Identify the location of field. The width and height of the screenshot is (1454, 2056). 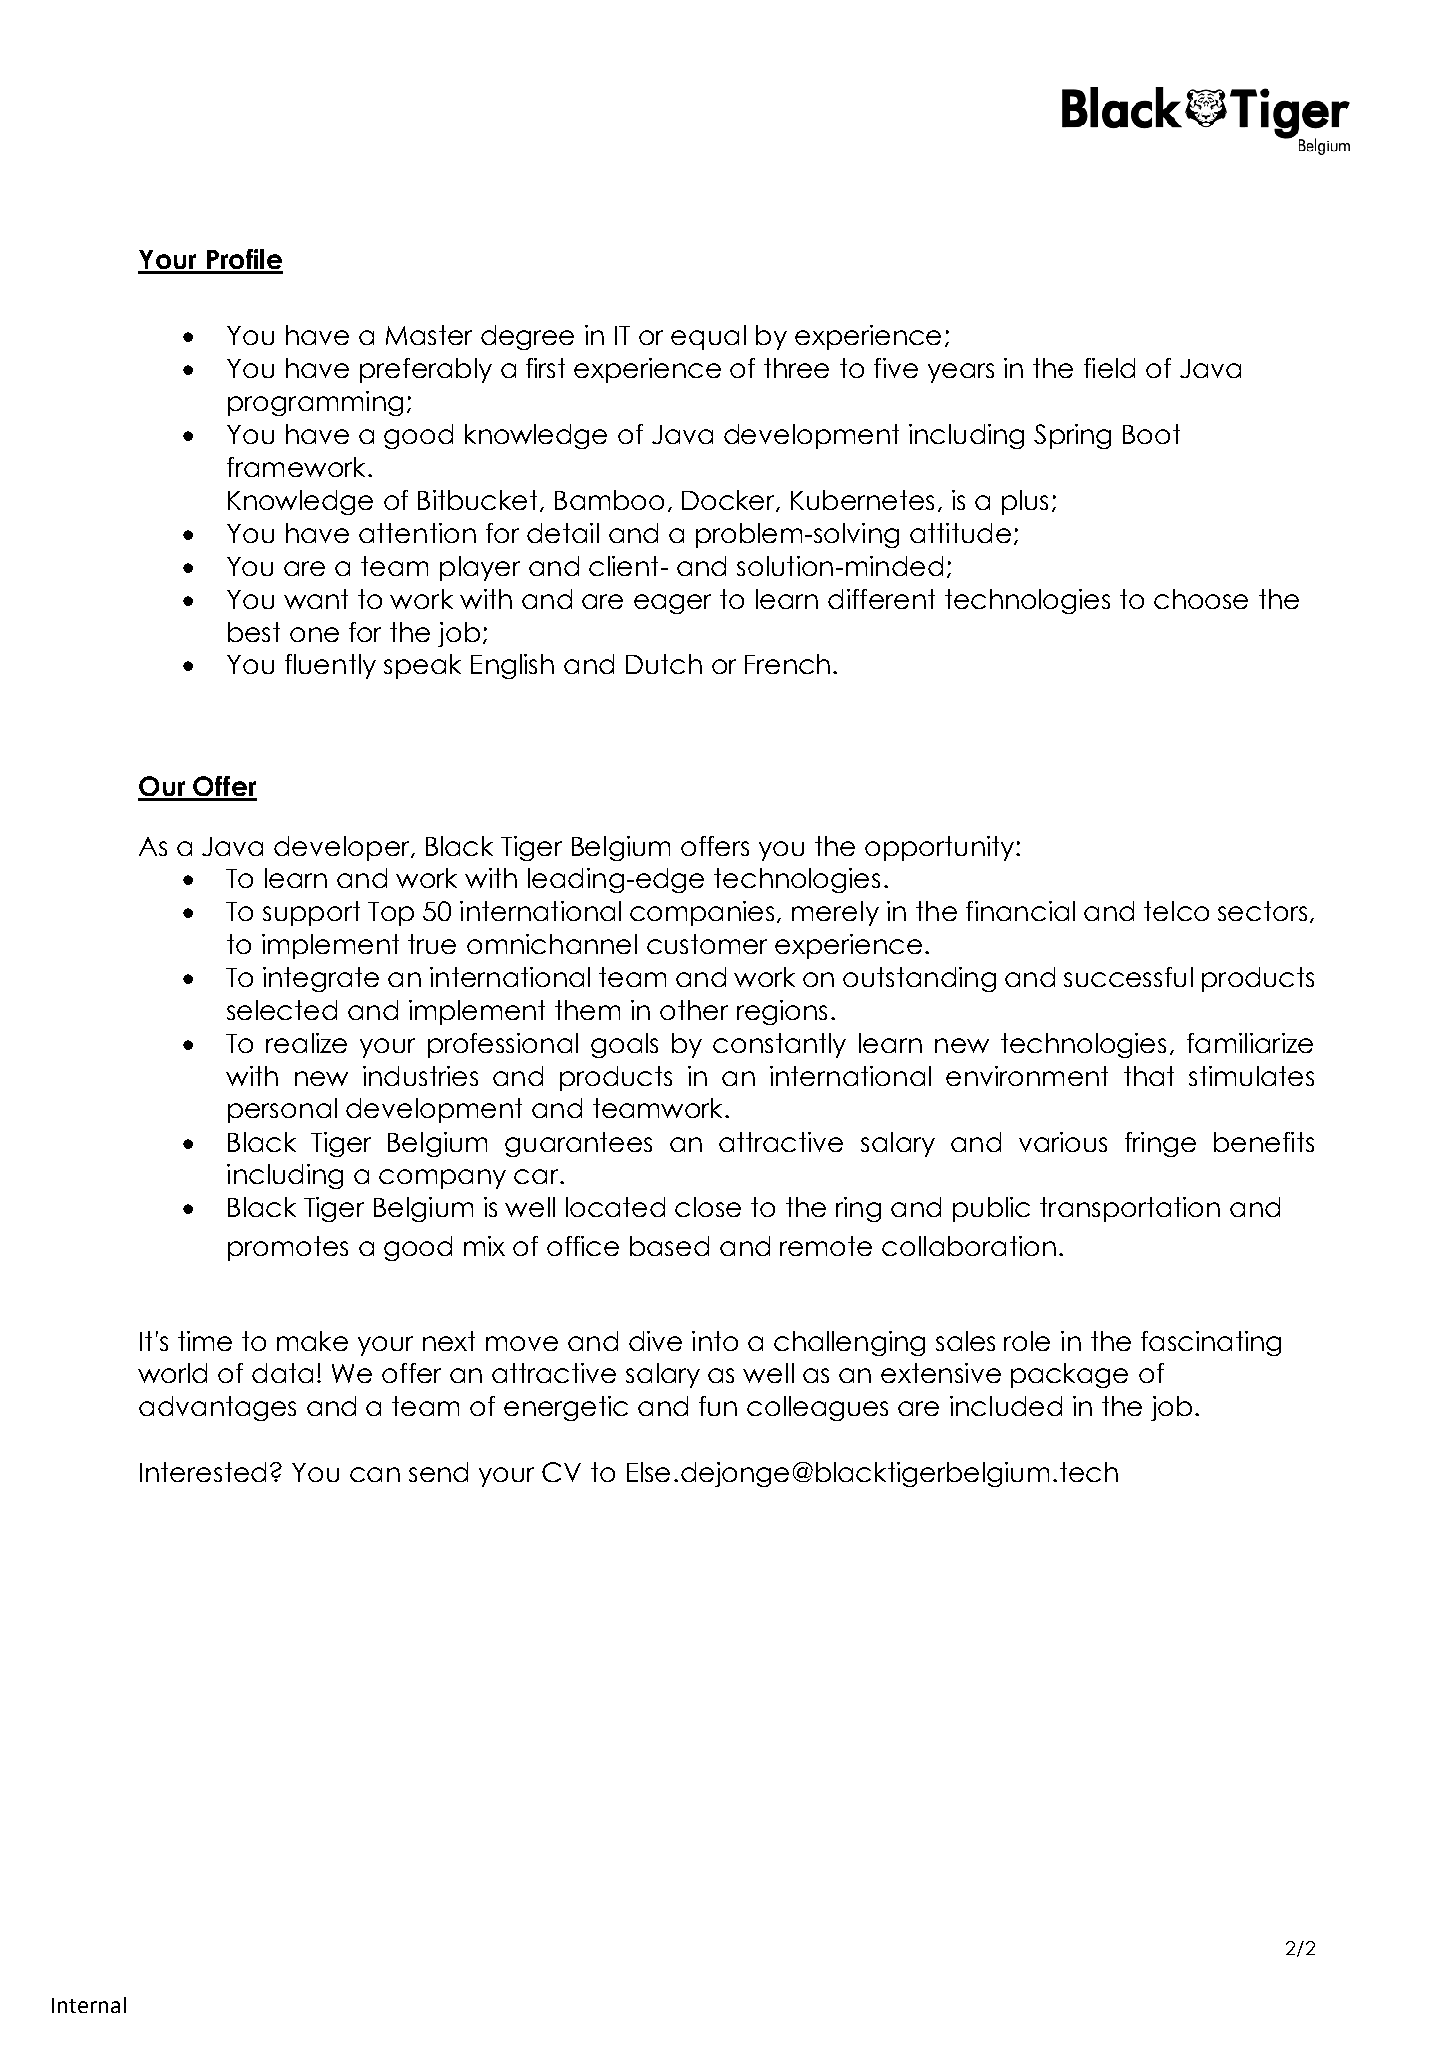
(1109, 368).
